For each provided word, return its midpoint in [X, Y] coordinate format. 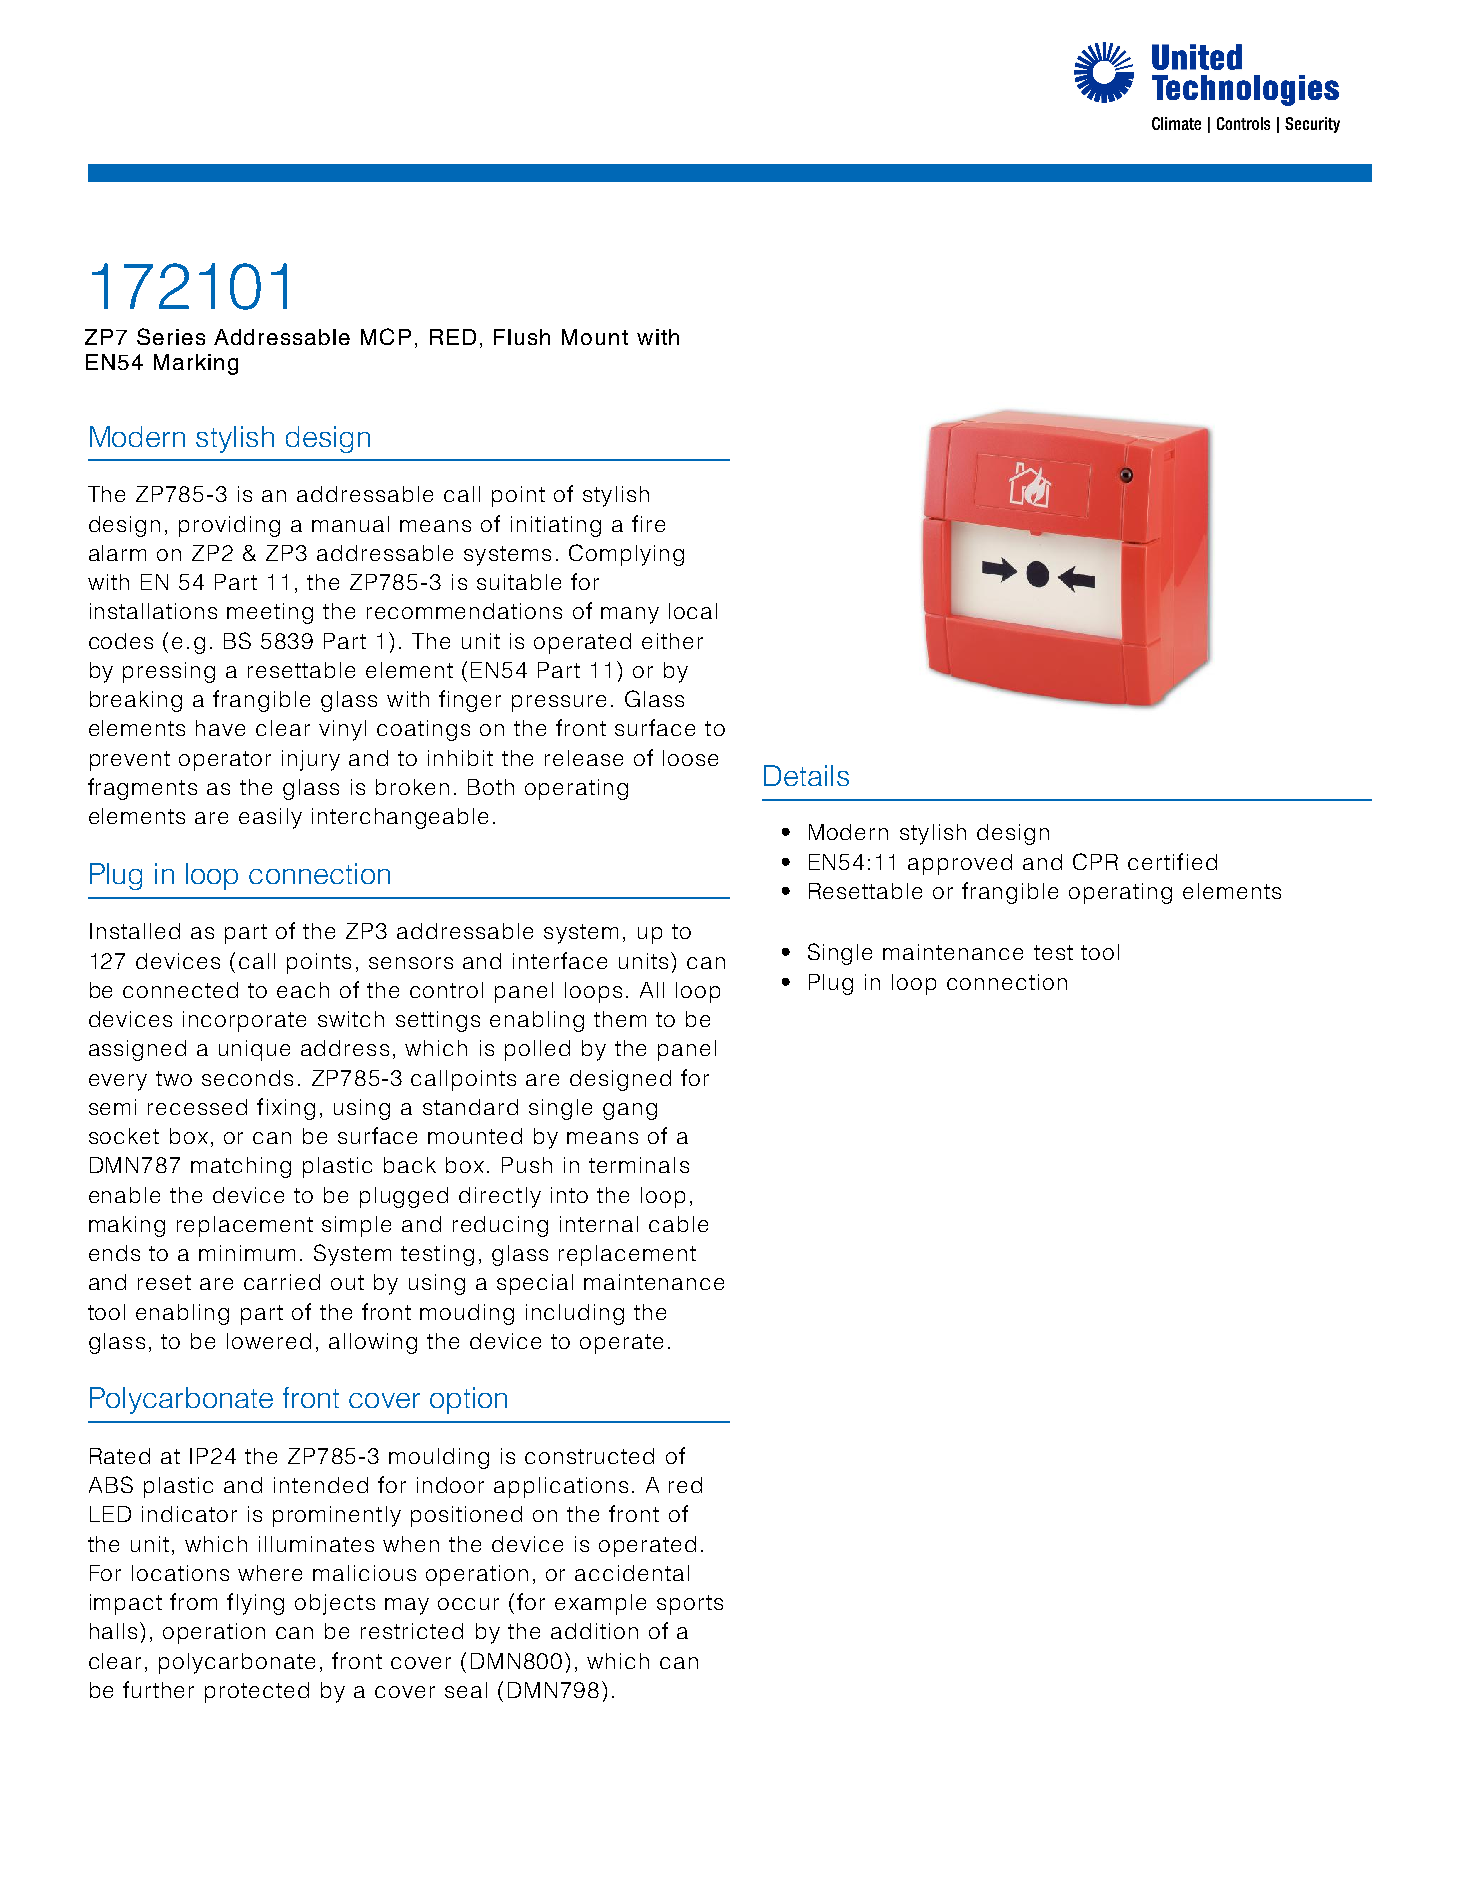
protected [257, 1692]
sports [690, 1605]
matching [241, 1167]
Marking [196, 364]
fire [648, 523]
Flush [522, 337]
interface [560, 960]
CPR [1095, 861]
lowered [269, 1341]
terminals [639, 1165]
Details [806, 775]
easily [270, 818]
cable [678, 1224]
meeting [270, 613]
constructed [589, 1456]
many [630, 615]
